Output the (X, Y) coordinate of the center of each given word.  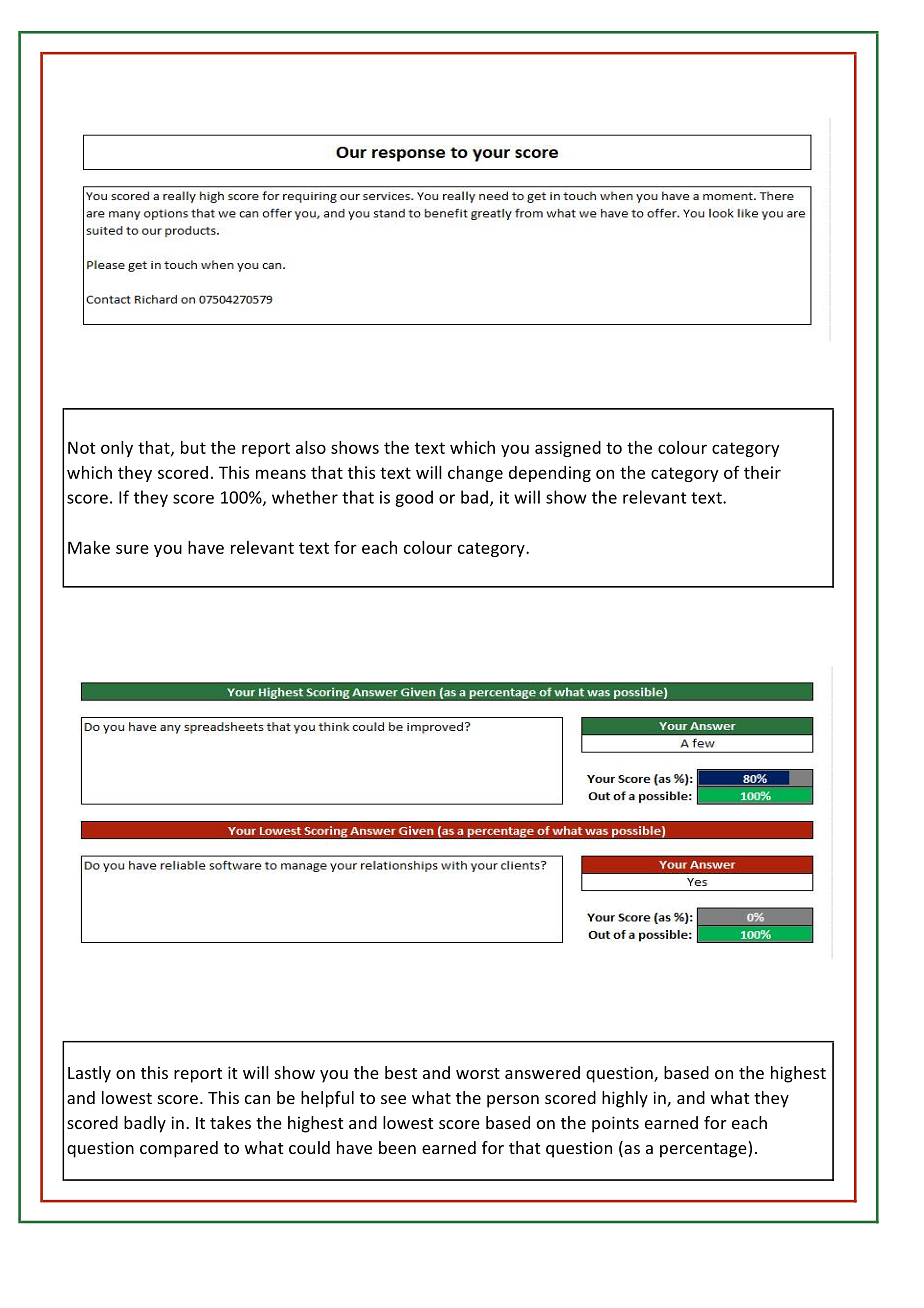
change (475, 474)
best (401, 1072)
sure (132, 549)
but (193, 447)
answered (542, 1072)
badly (145, 1124)
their (762, 472)
